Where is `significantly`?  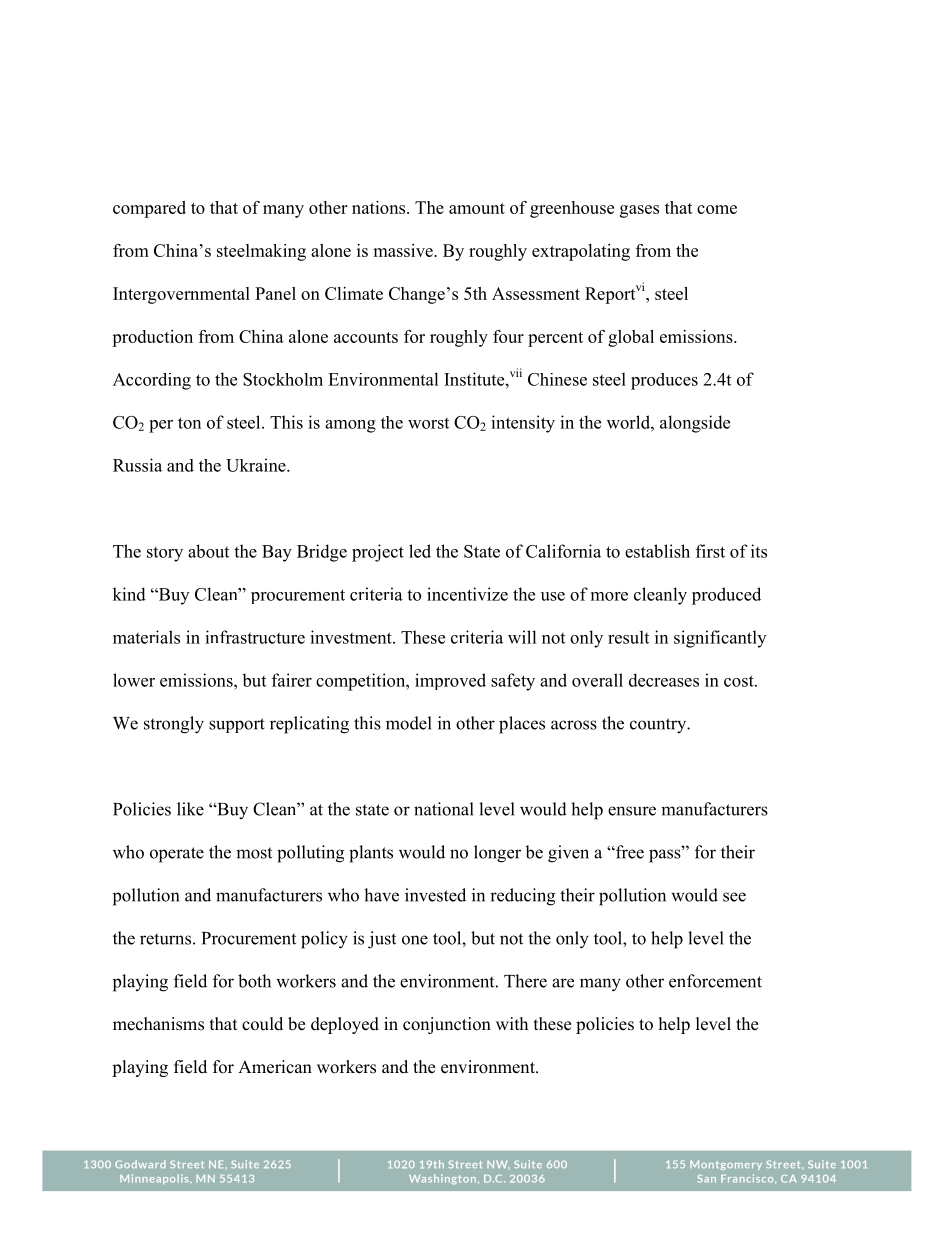
significantly is located at coordinates (720, 639).
